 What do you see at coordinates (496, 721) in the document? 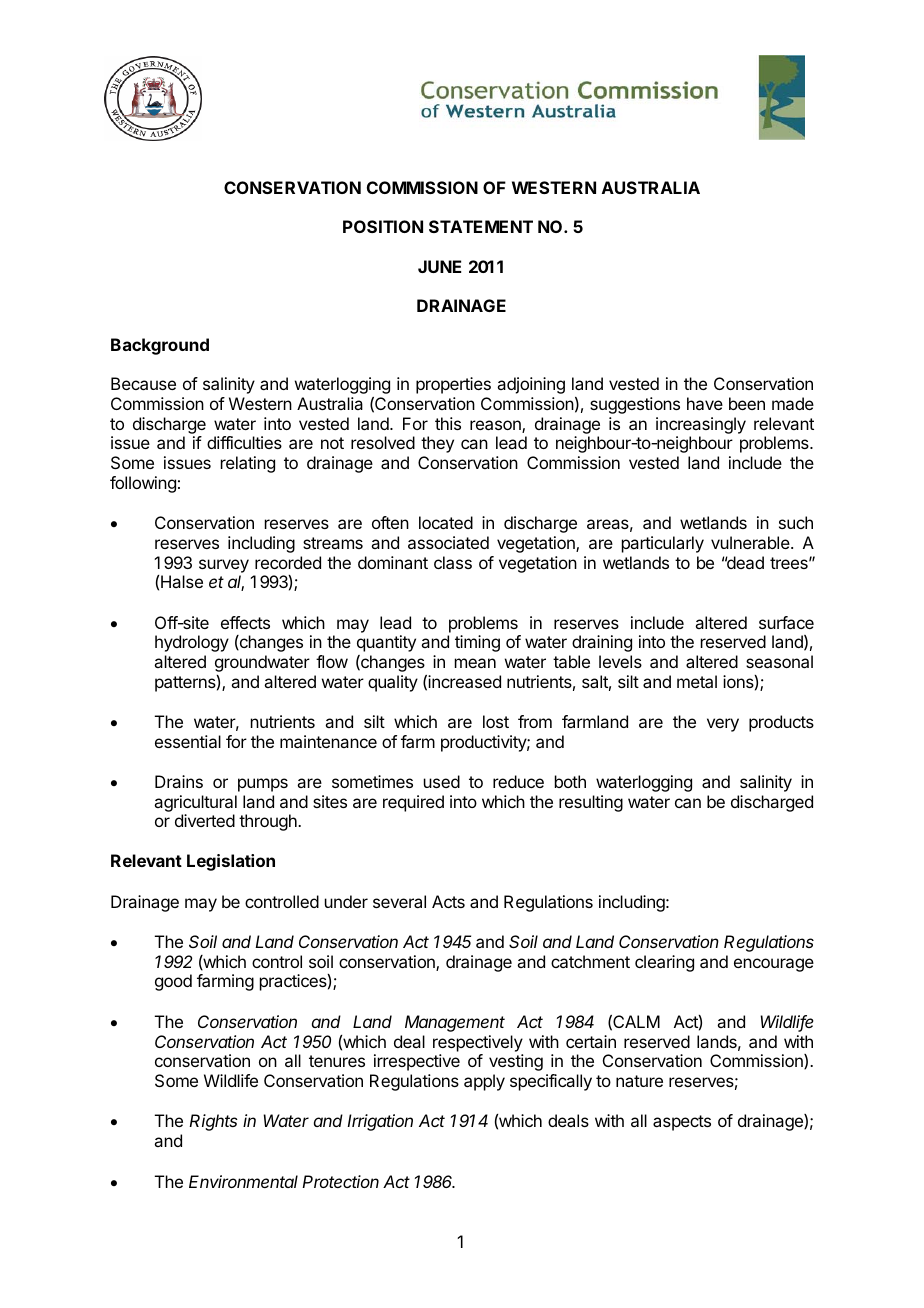
I see `lost` at bounding box center [496, 721].
